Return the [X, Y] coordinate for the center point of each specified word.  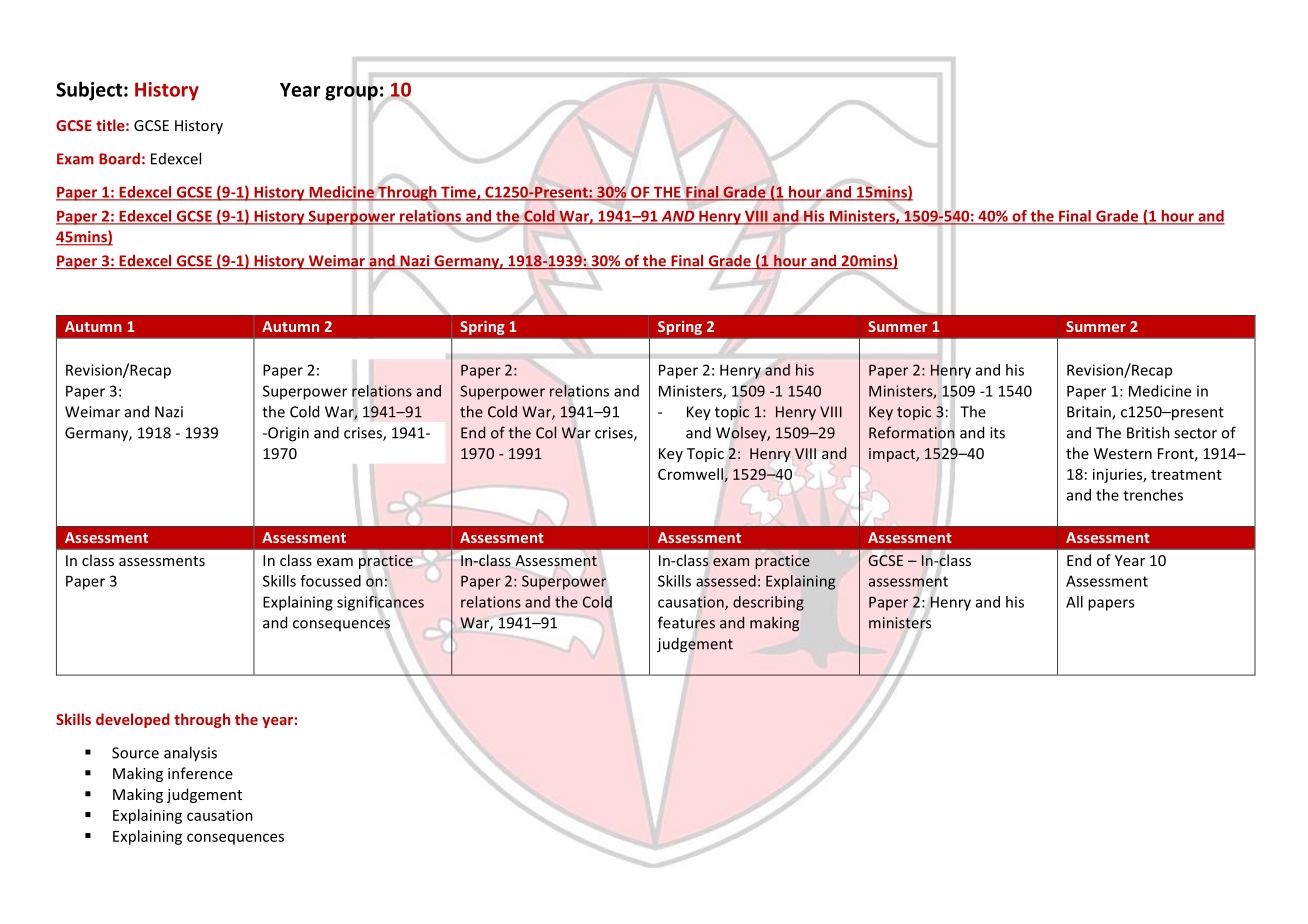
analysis [190, 754]
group [351, 93]
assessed [726, 581]
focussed [330, 581]
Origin [287, 434]
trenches [1153, 495]
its [997, 433]
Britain [1090, 413]
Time [458, 193]
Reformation [912, 432]
